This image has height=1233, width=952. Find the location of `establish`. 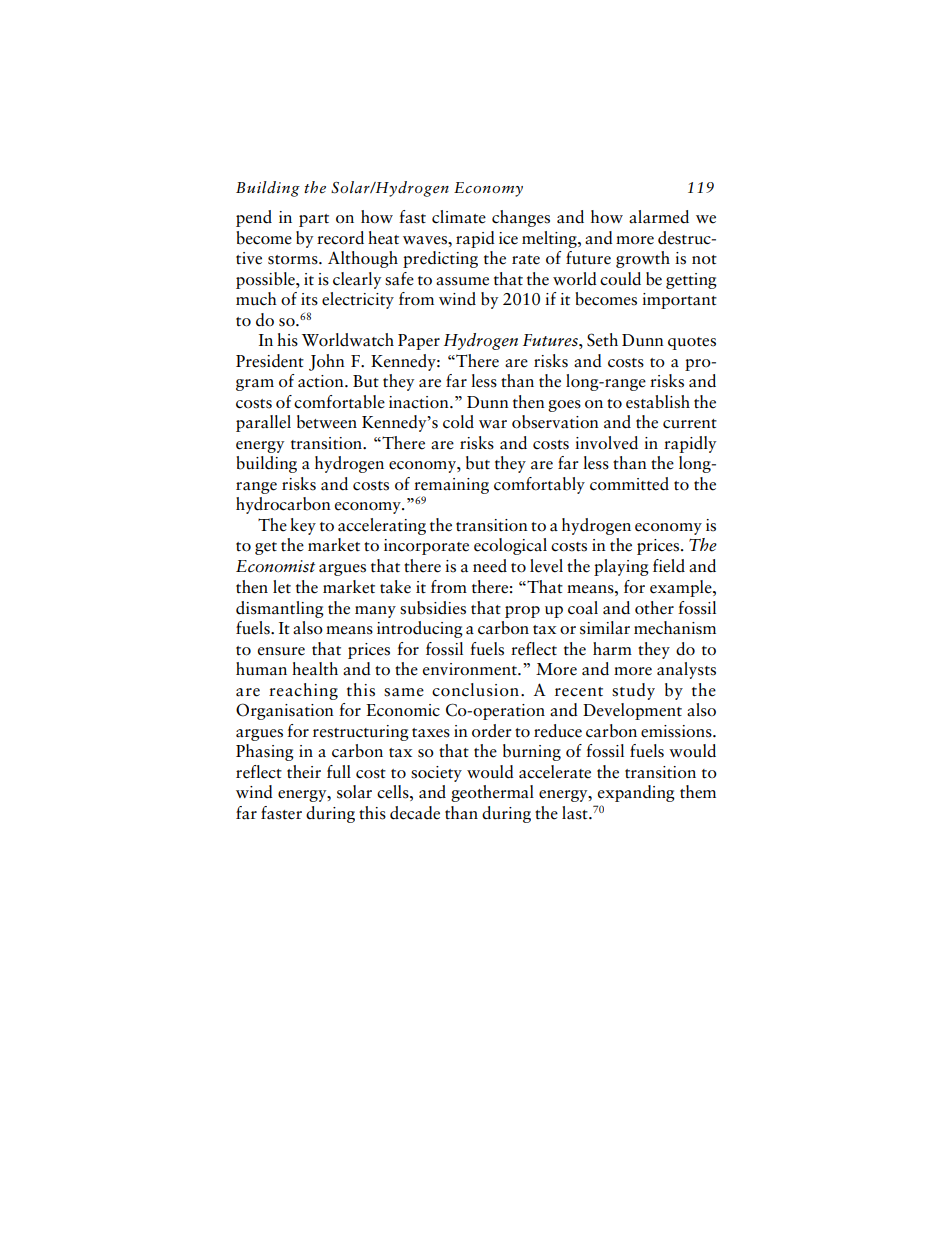

establish is located at coordinates (658, 402).
